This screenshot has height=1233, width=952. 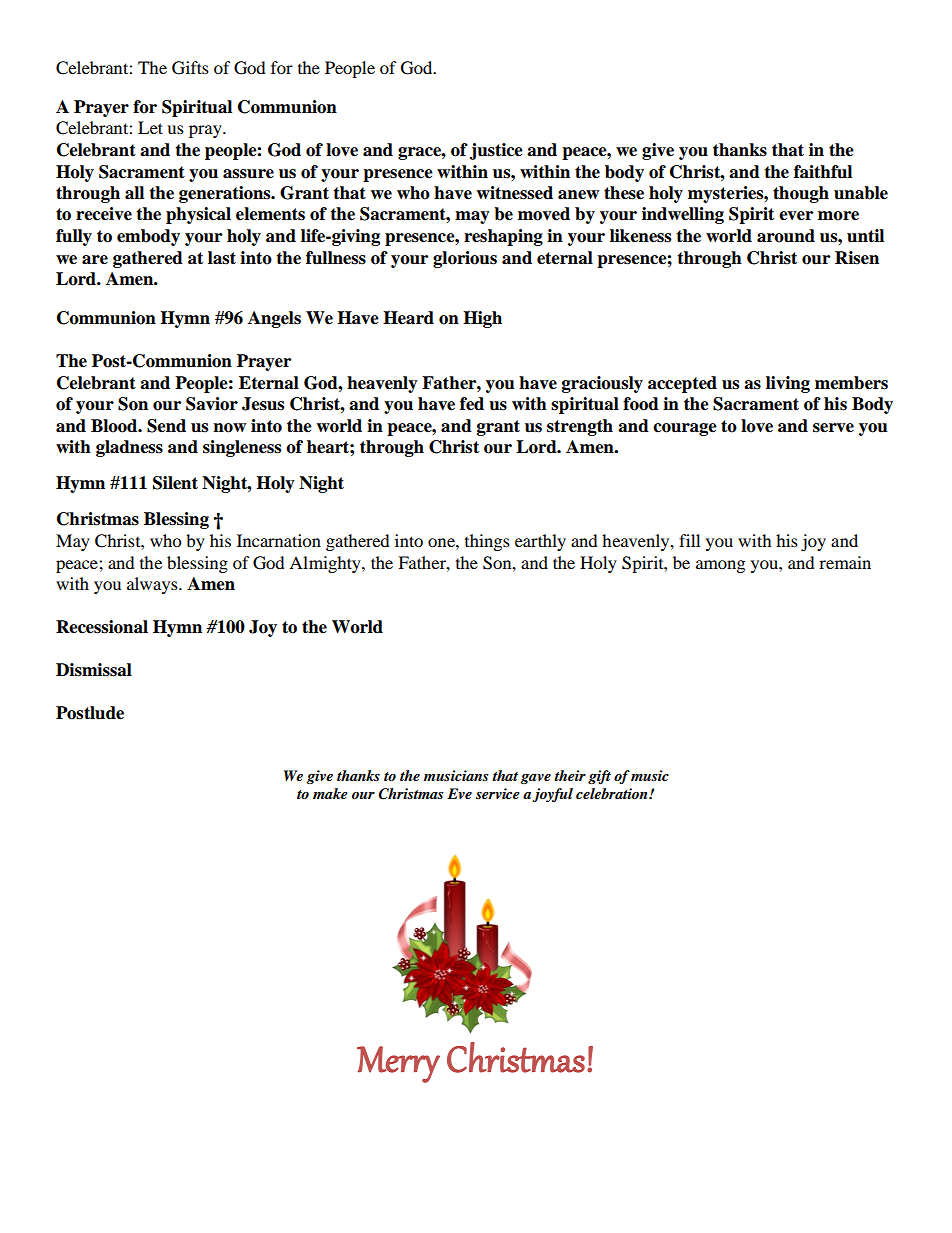 What do you see at coordinates (398, 1064) in the screenshot?
I see `Merry` at bounding box center [398, 1064].
